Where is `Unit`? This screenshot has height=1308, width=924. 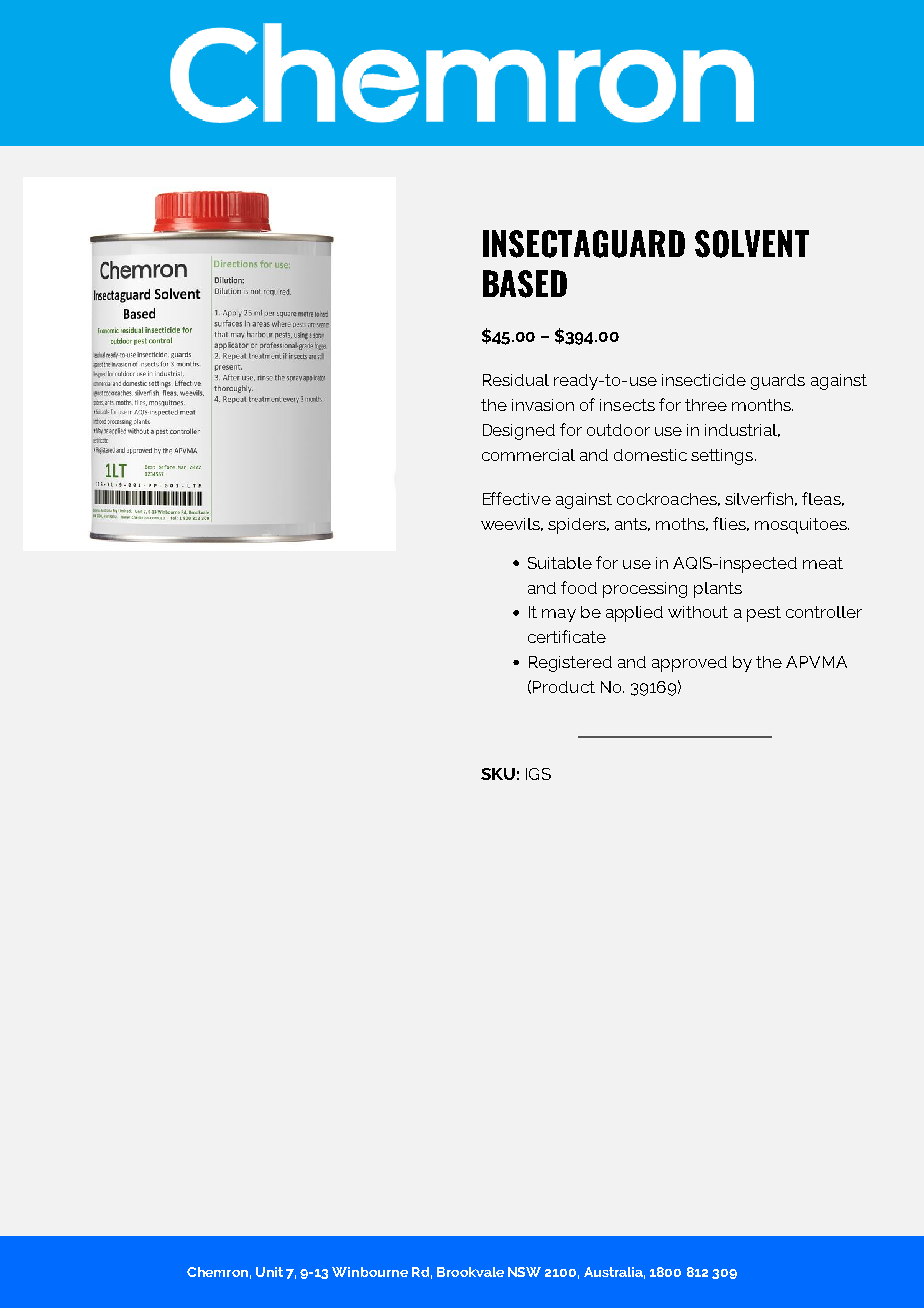 Unit is located at coordinates (269, 1272).
